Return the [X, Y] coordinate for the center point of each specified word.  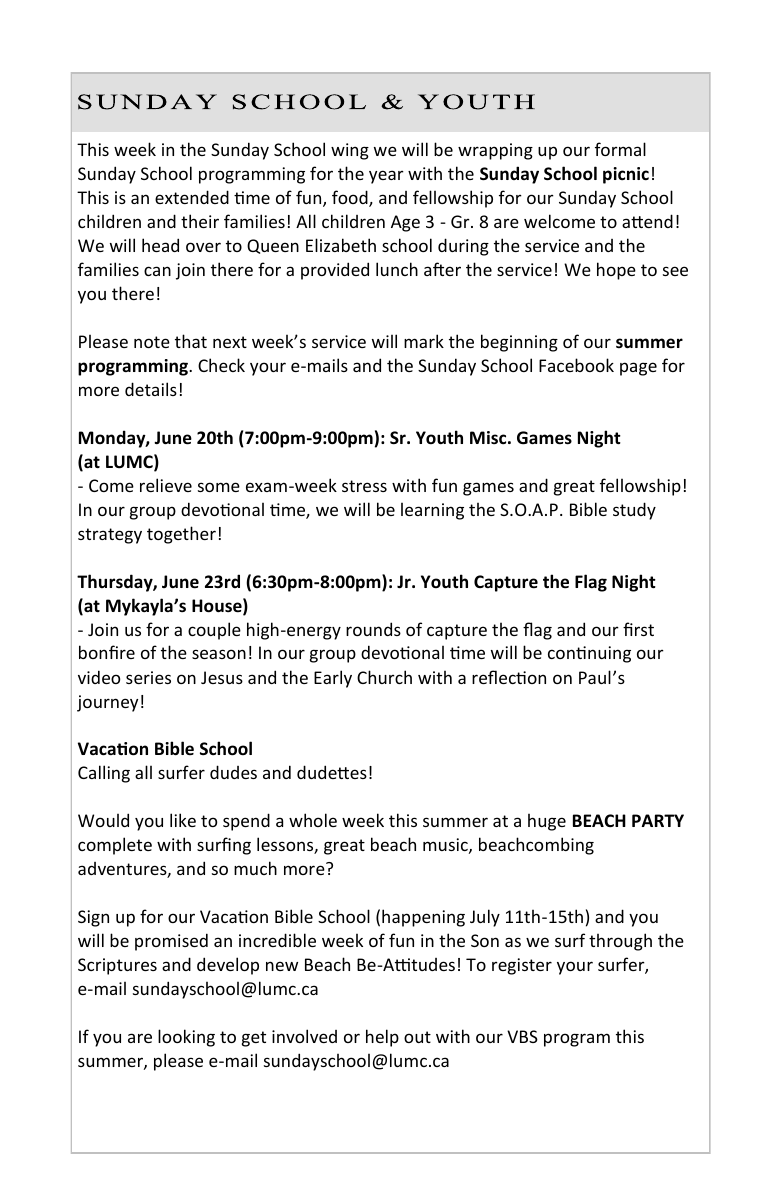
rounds [373, 629]
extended [192, 197]
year [386, 177]
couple [214, 631]
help [382, 1038]
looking [186, 1038]
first [638, 629]
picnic [626, 175]
